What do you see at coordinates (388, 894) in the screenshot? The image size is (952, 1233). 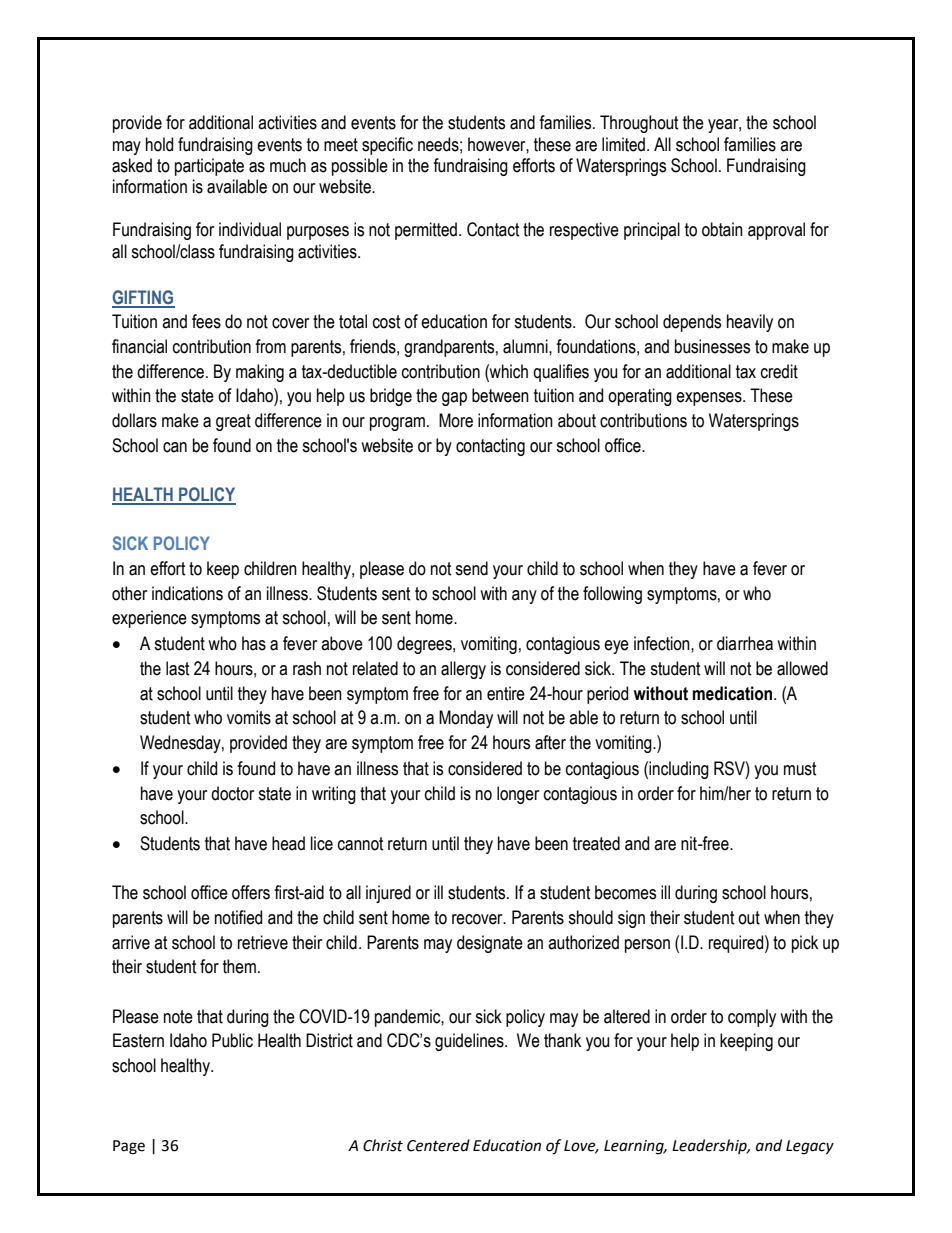 I see `injured` at bounding box center [388, 894].
